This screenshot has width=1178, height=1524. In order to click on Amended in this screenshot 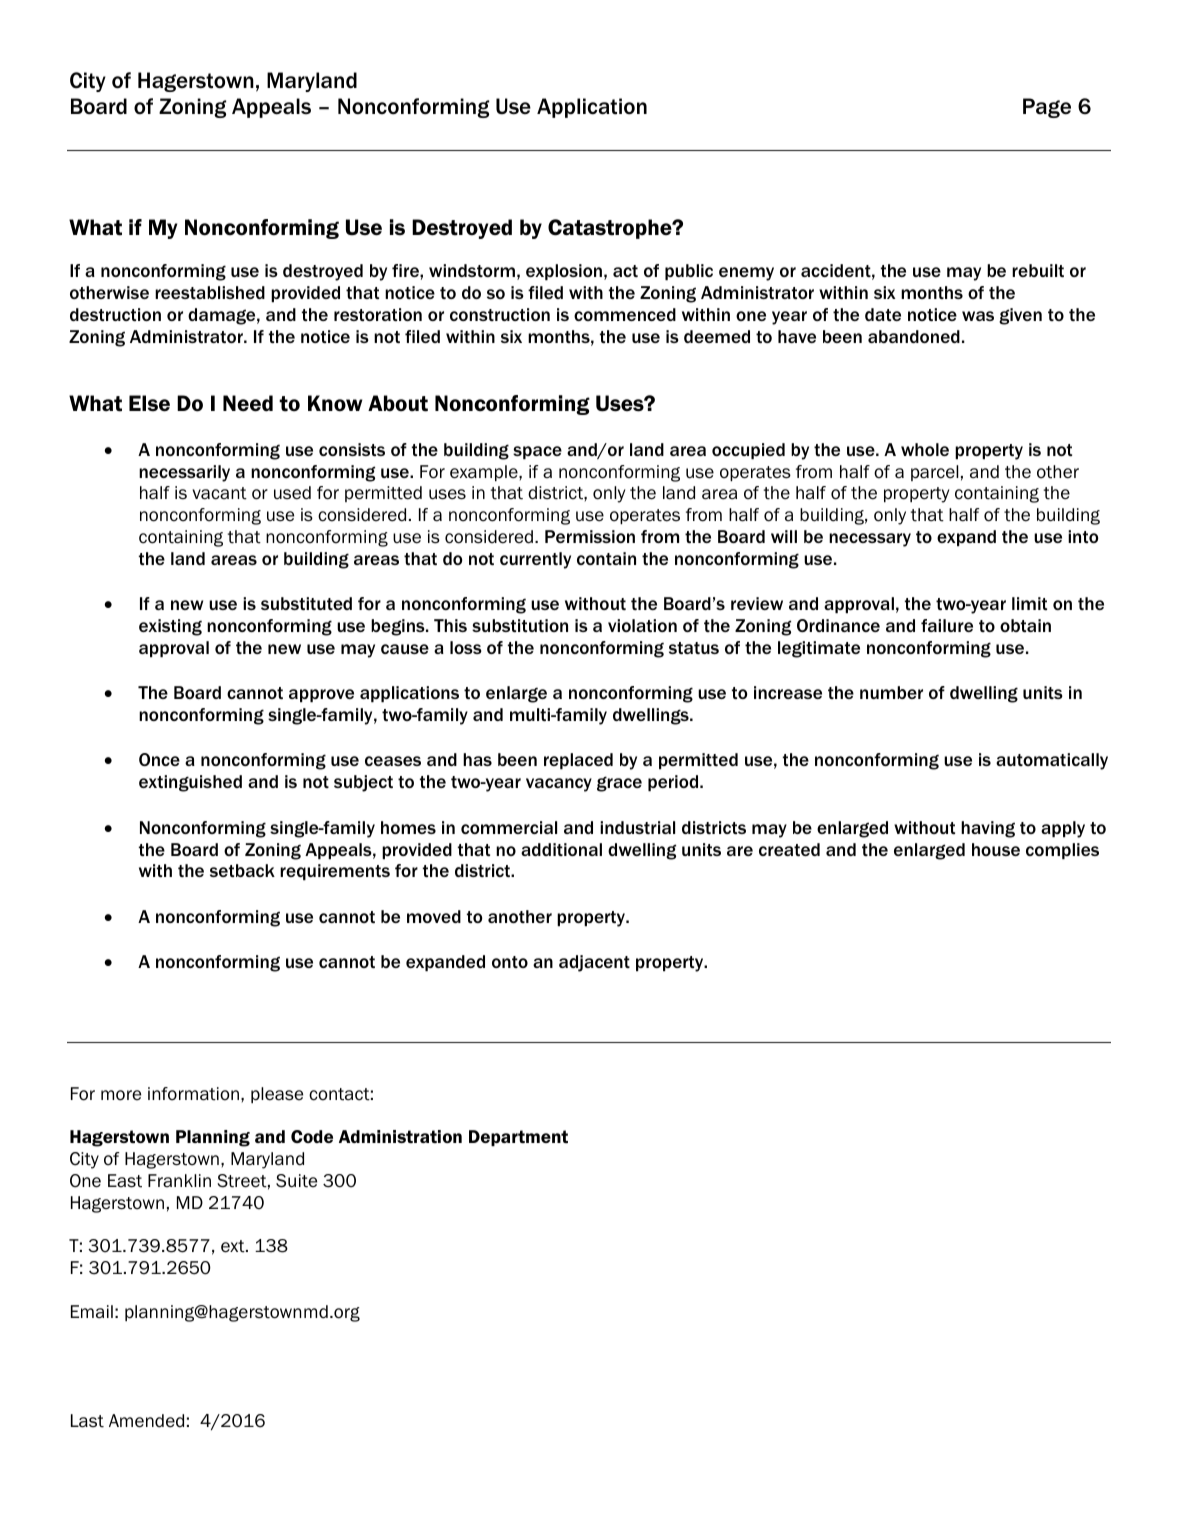, I will do `click(146, 1421)`.
